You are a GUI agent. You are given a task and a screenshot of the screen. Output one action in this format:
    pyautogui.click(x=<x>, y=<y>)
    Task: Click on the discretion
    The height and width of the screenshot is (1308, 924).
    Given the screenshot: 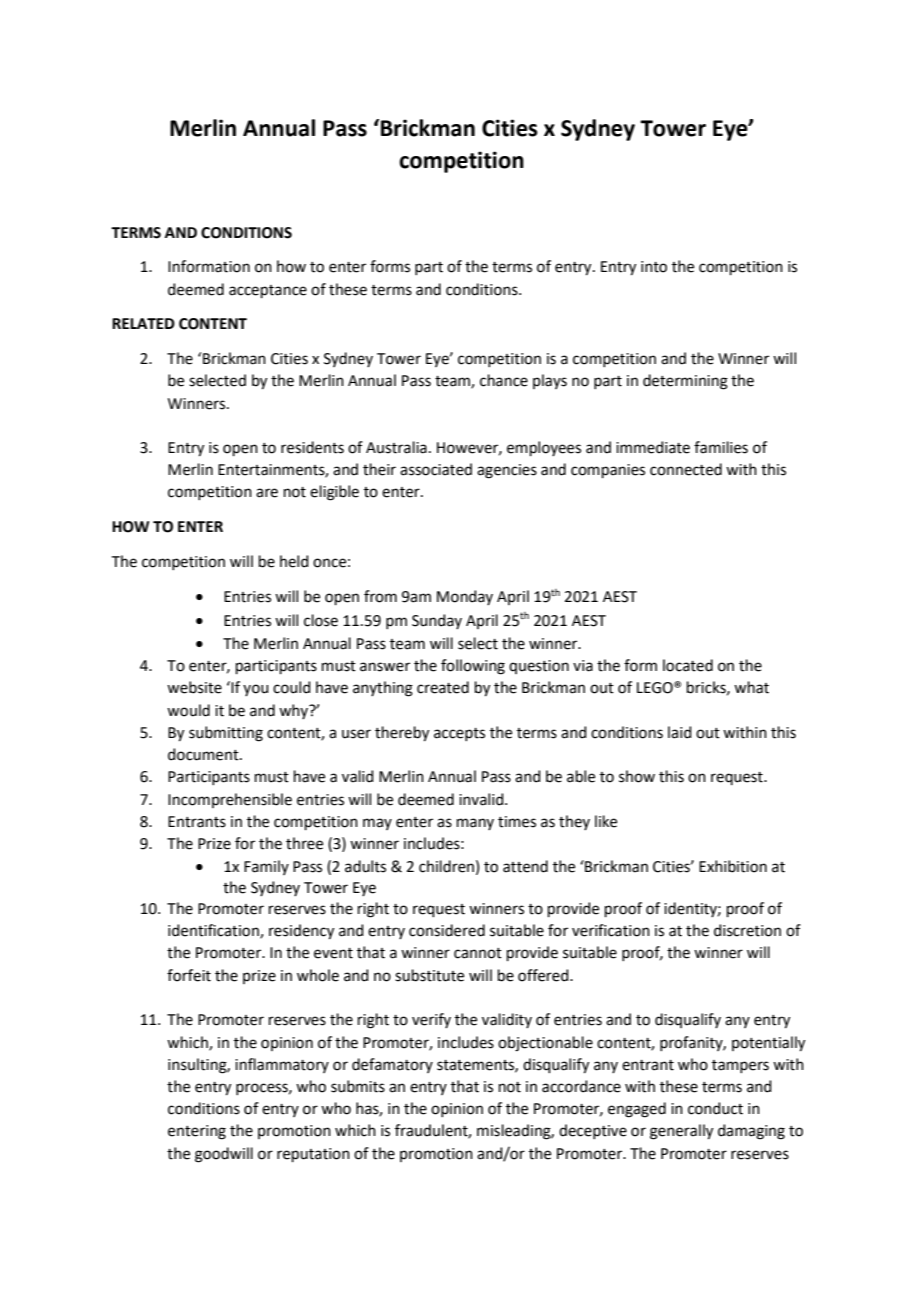 What is the action you would take?
    pyautogui.click(x=747, y=930)
